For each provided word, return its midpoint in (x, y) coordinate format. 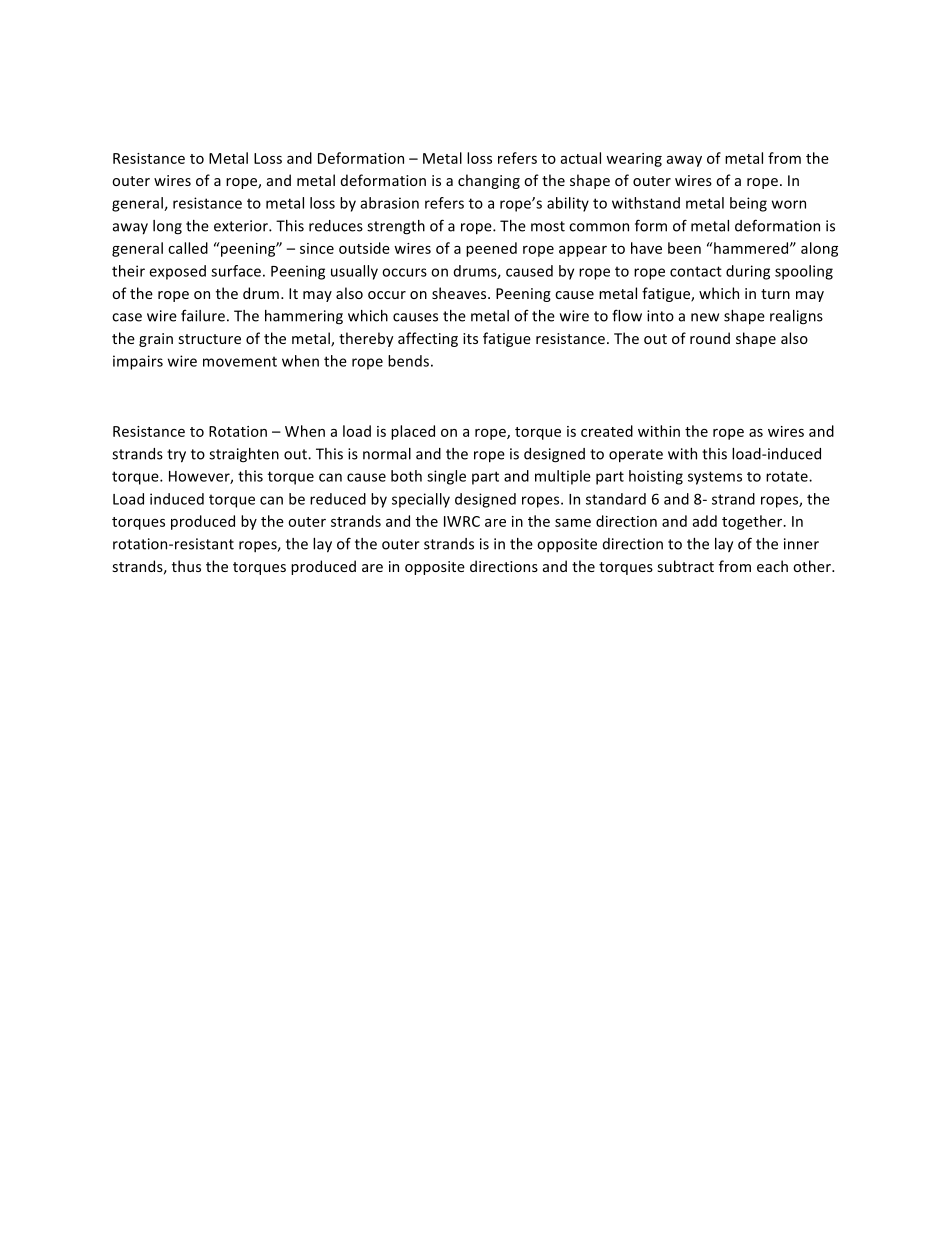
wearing (634, 160)
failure (203, 316)
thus (186, 566)
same (573, 522)
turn (775, 294)
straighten (244, 455)
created (607, 431)
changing (489, 181)
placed (413, 432)
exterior (242, 226)
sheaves (460, 293)
